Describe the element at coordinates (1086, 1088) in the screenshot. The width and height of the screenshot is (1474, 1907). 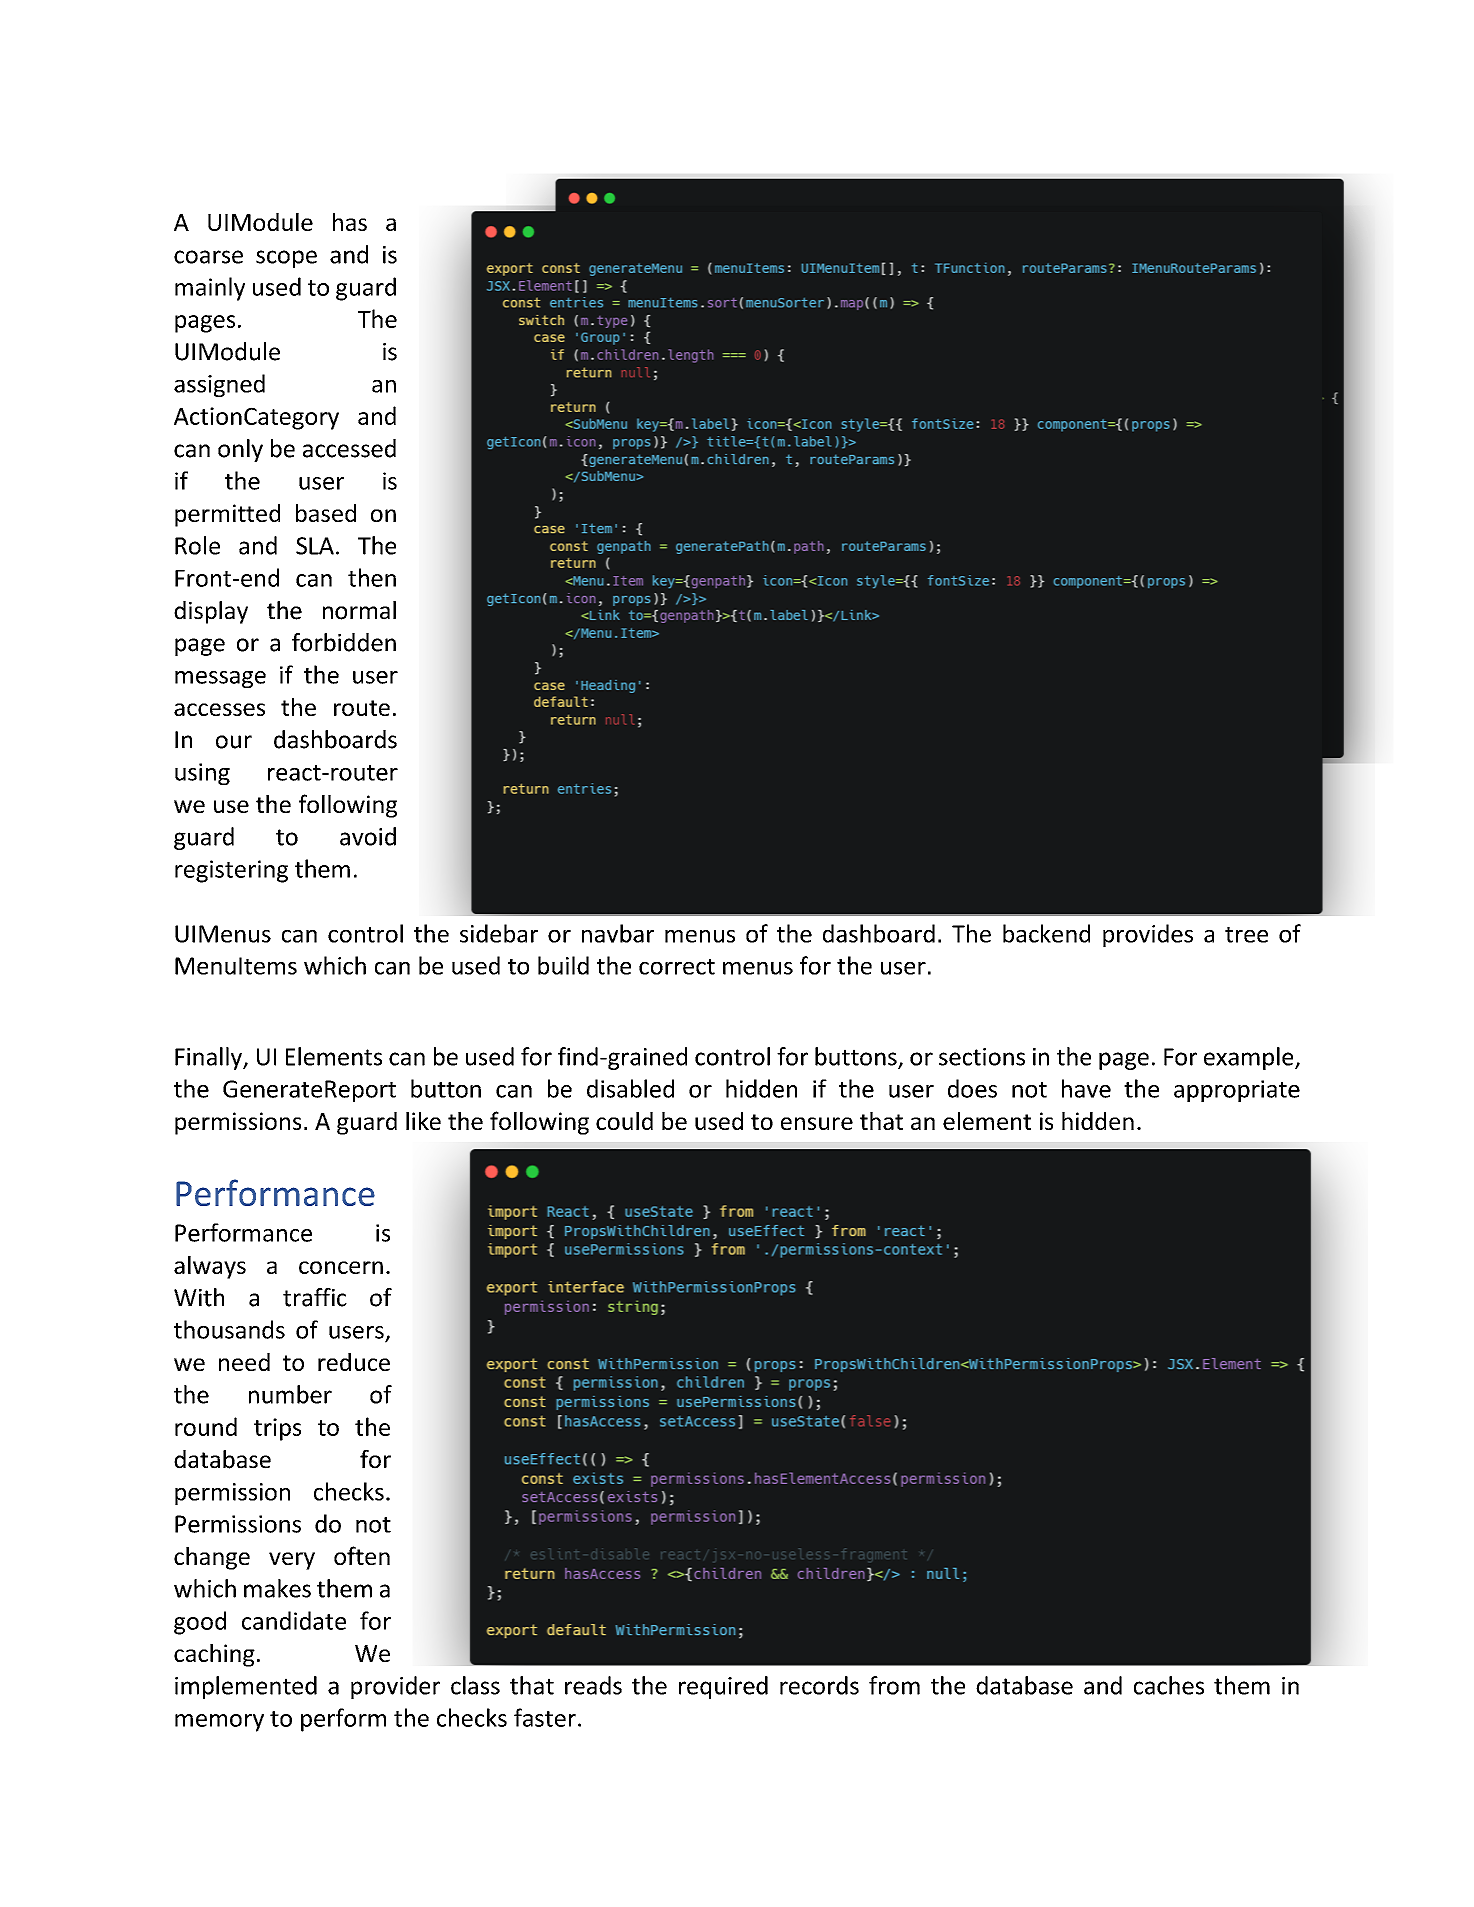
I see `have` at that location.
